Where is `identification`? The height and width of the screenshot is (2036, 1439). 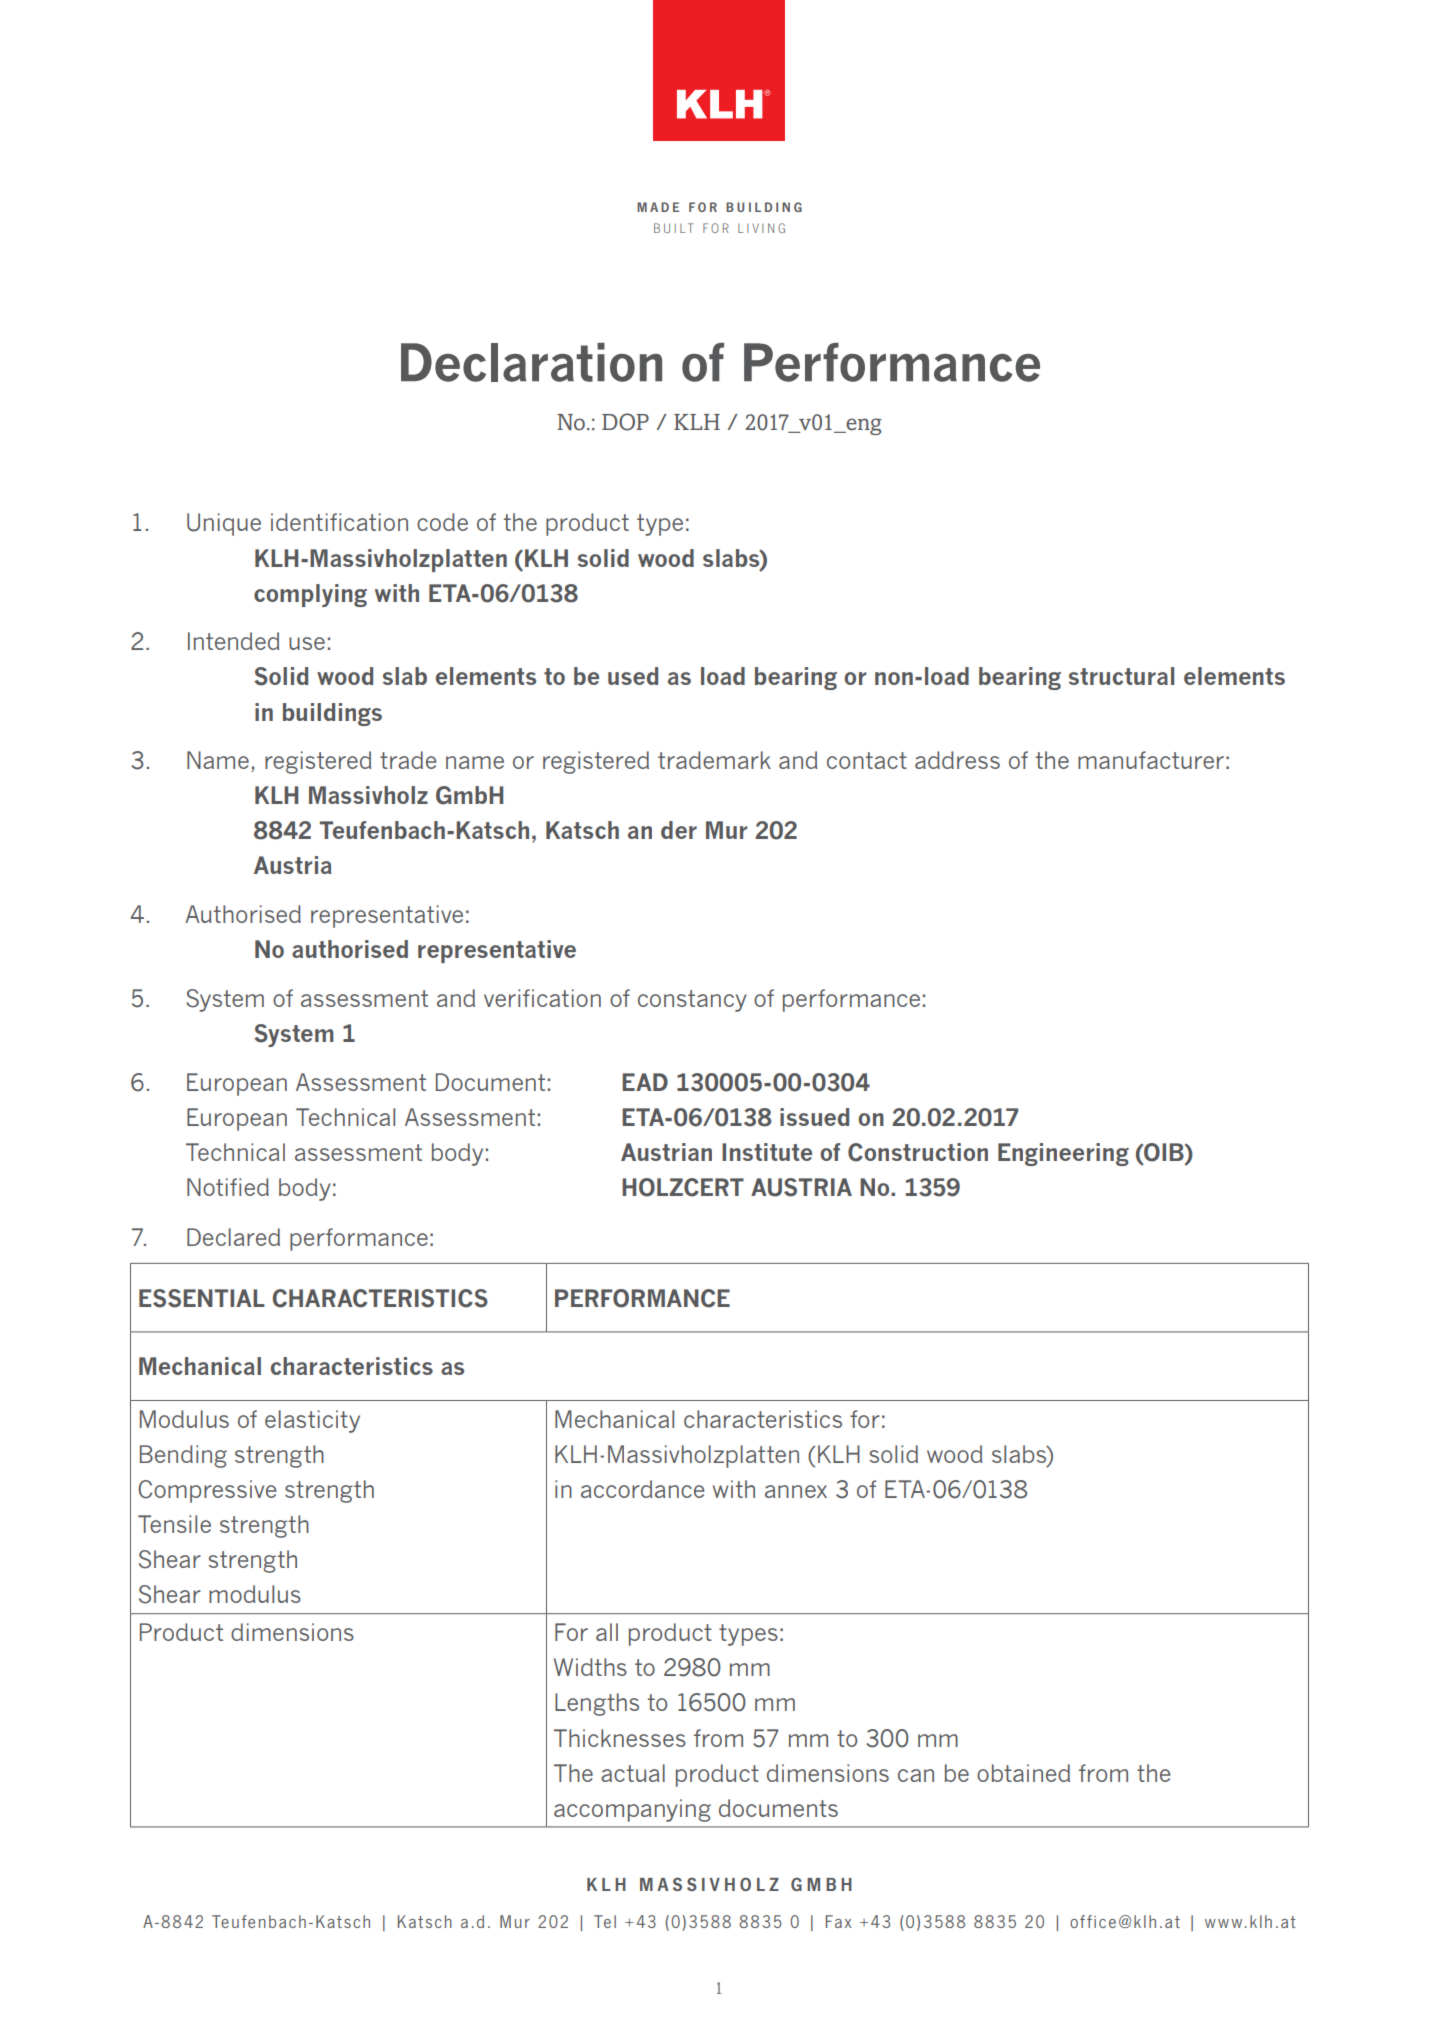 identification is located at coordinates (339, 522).
